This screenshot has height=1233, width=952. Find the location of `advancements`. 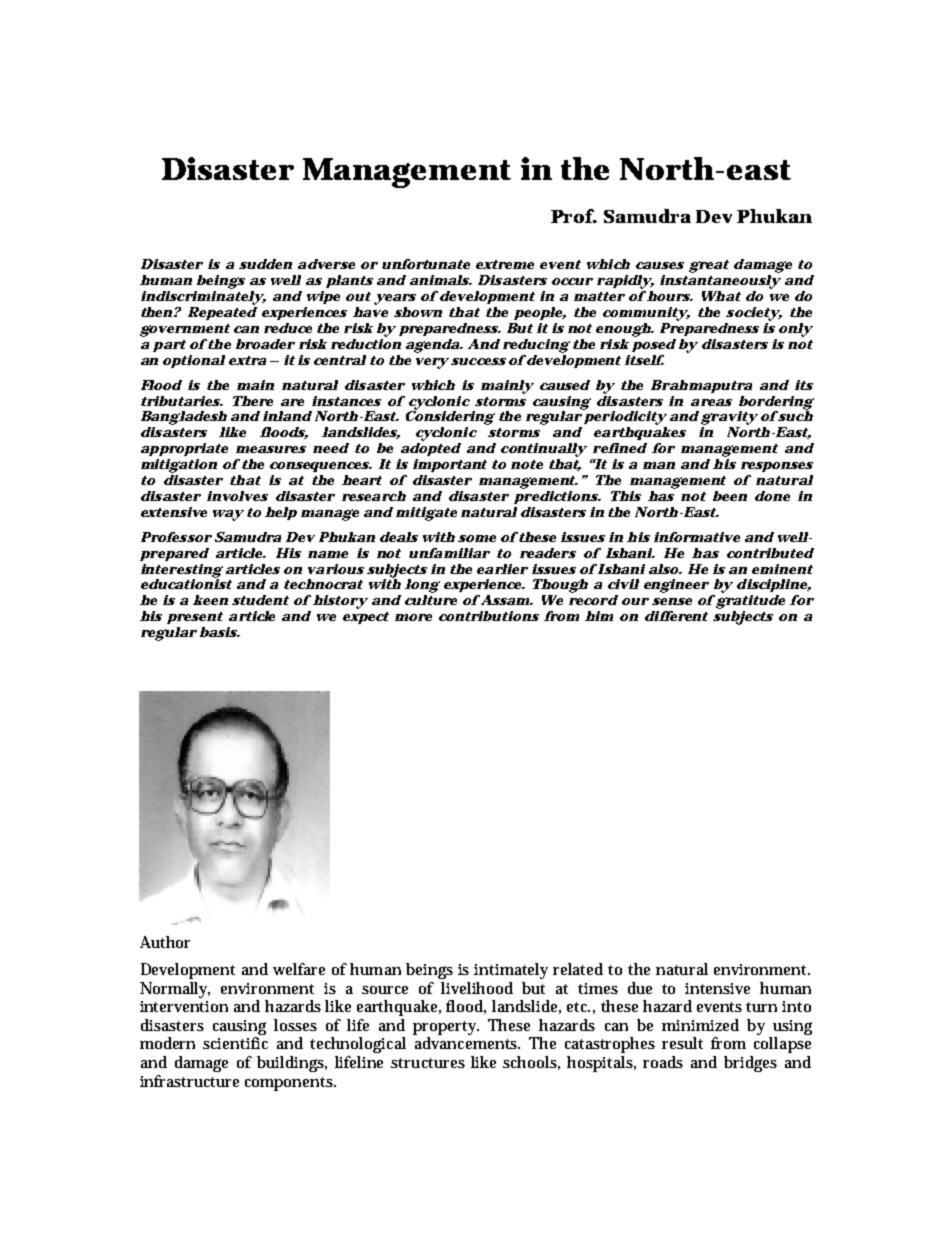

advancements is located at coordinates (467, 1043).
